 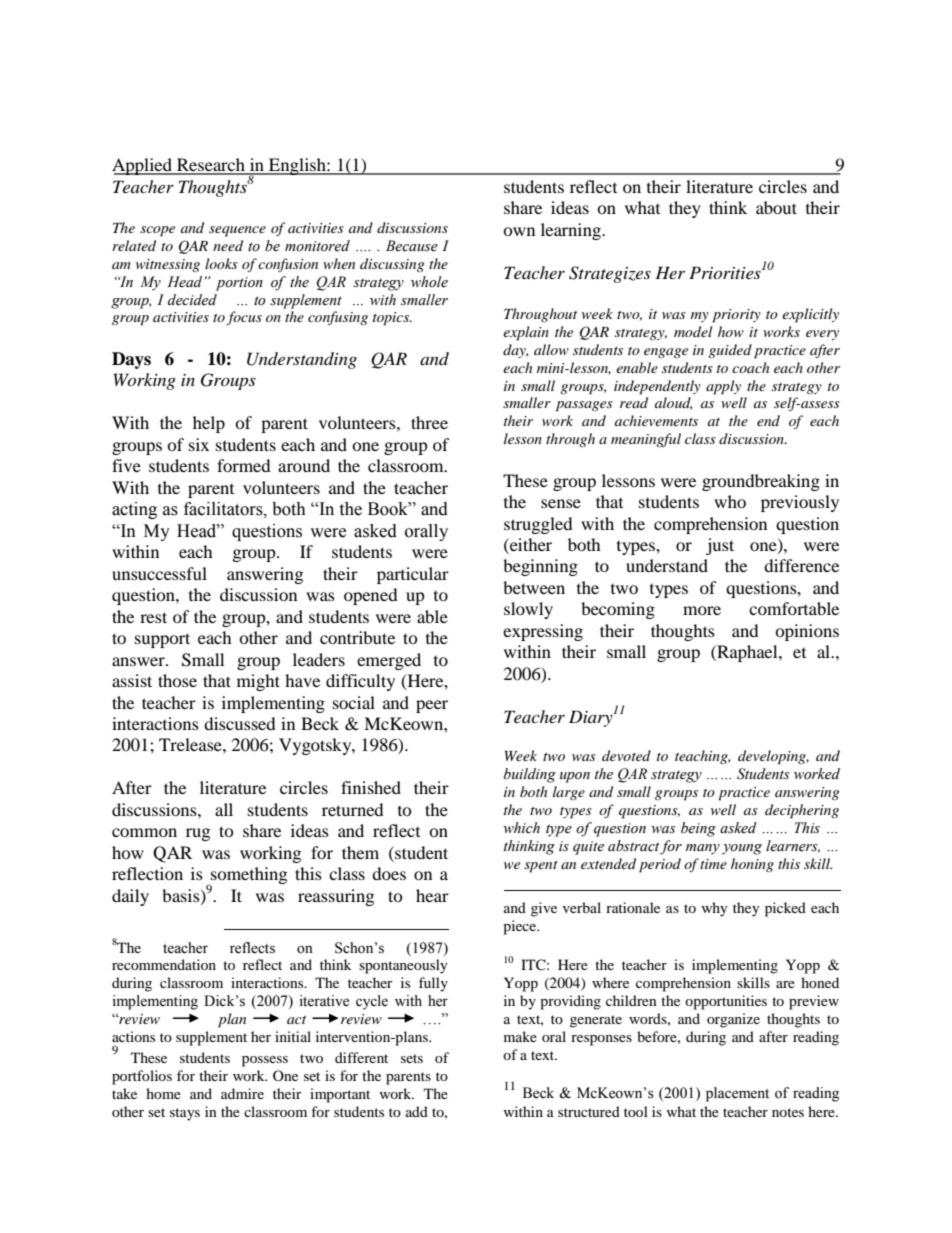 I want to click on Because, so click(x=412, y=246).
